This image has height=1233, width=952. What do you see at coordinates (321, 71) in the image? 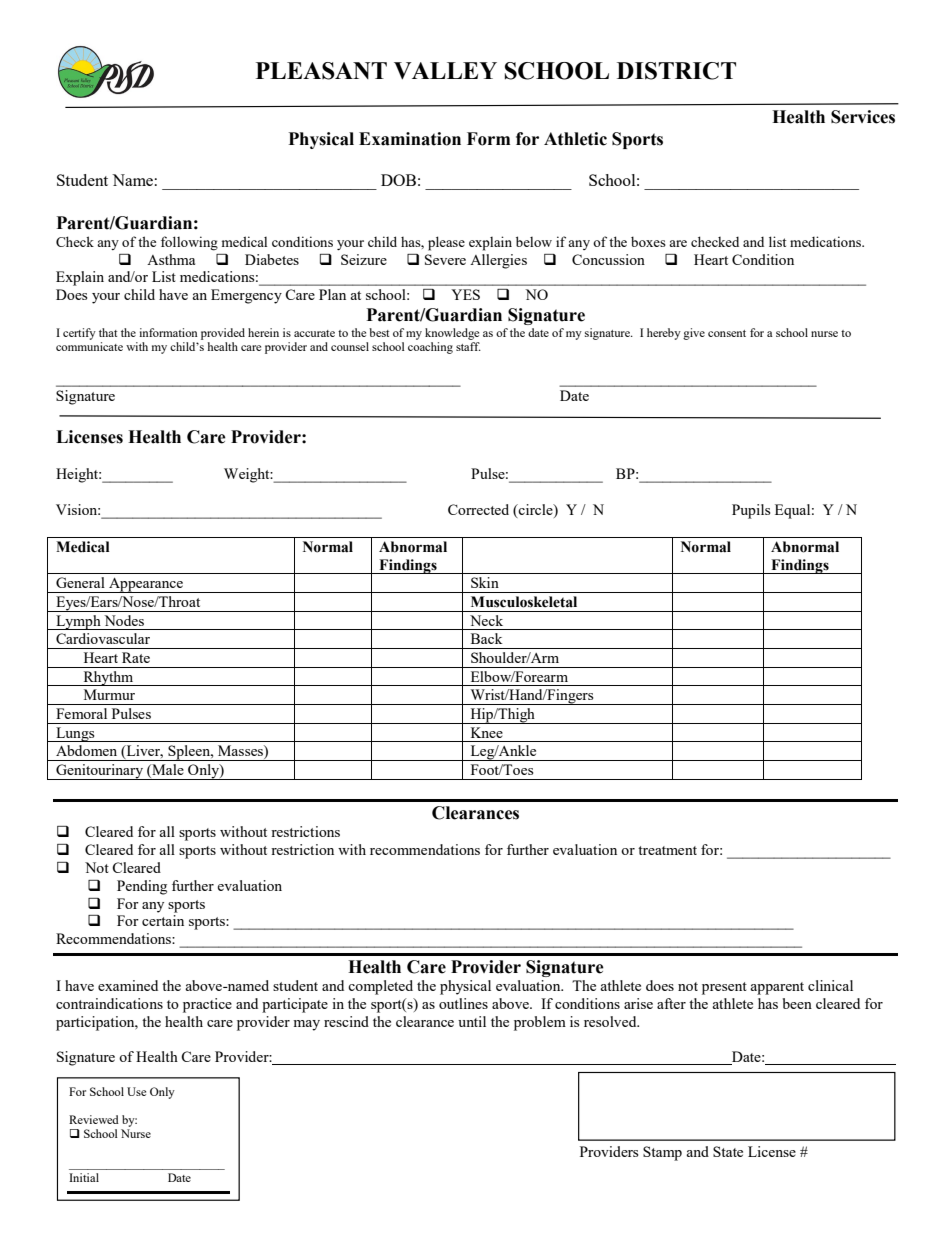
I see `PLEASANT` at bounding box center [321, 71].
